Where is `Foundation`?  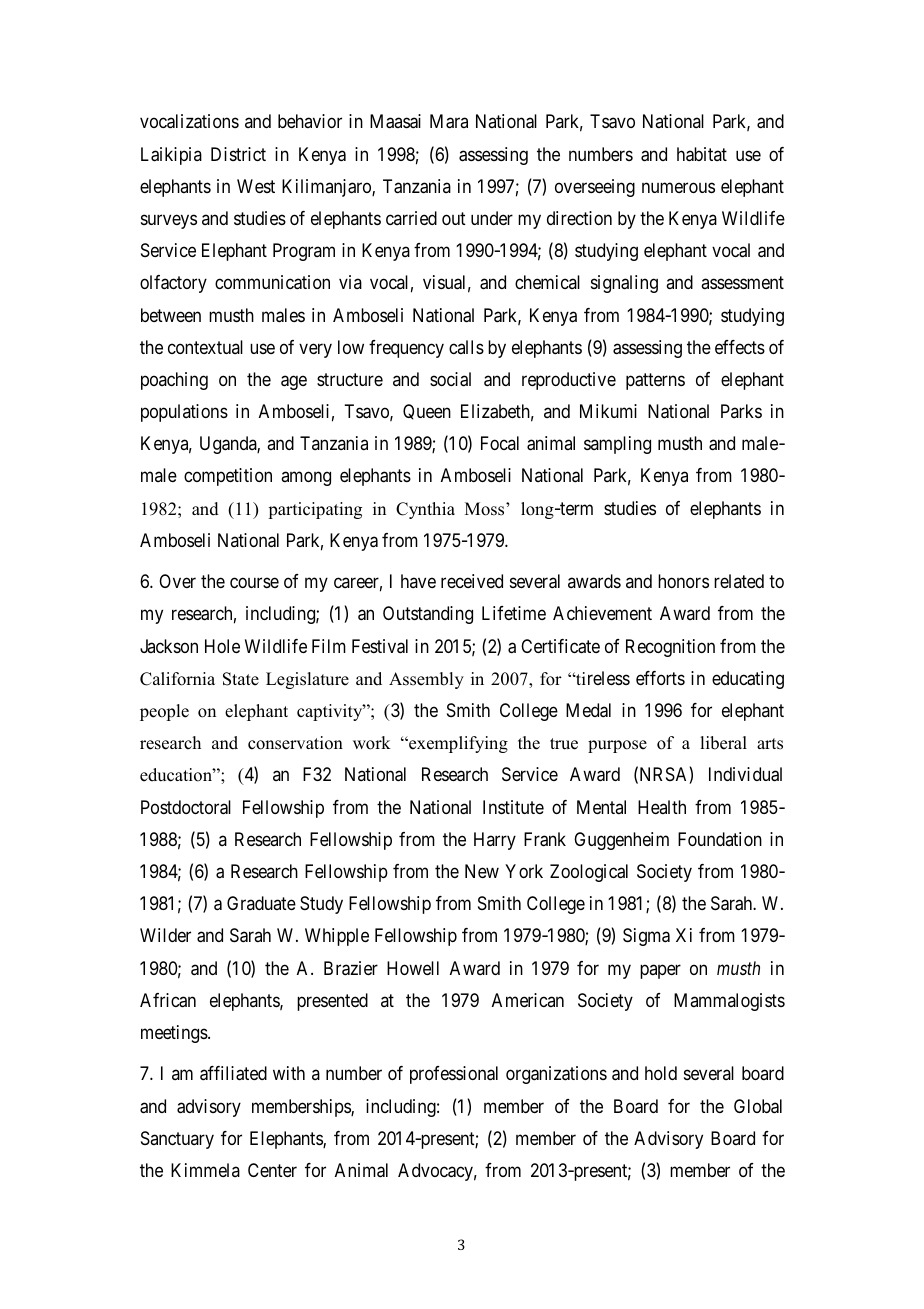
Foundation is located at coordinates (720, 839).
